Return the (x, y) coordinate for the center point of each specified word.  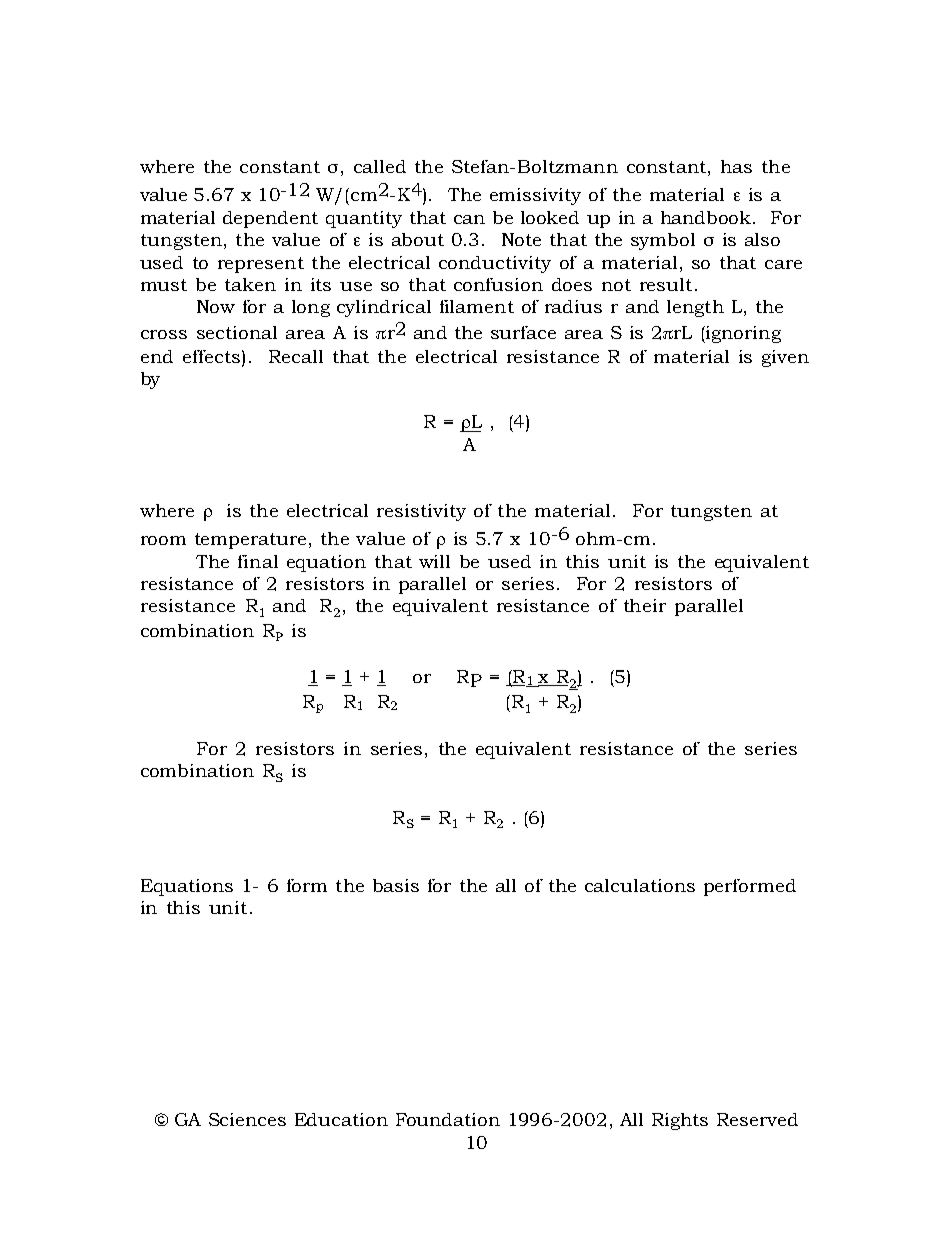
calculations (640, 885)
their (645, 605)
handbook (707, 217)
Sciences (247, 1119)
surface (523, 332)
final (258, 561)
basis (396, 885)
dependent (270, 219)
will (434, 561)
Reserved (757, 1119)
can (469, 219)
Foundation (448, 1119)
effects (211, 356)
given (785, 358)
